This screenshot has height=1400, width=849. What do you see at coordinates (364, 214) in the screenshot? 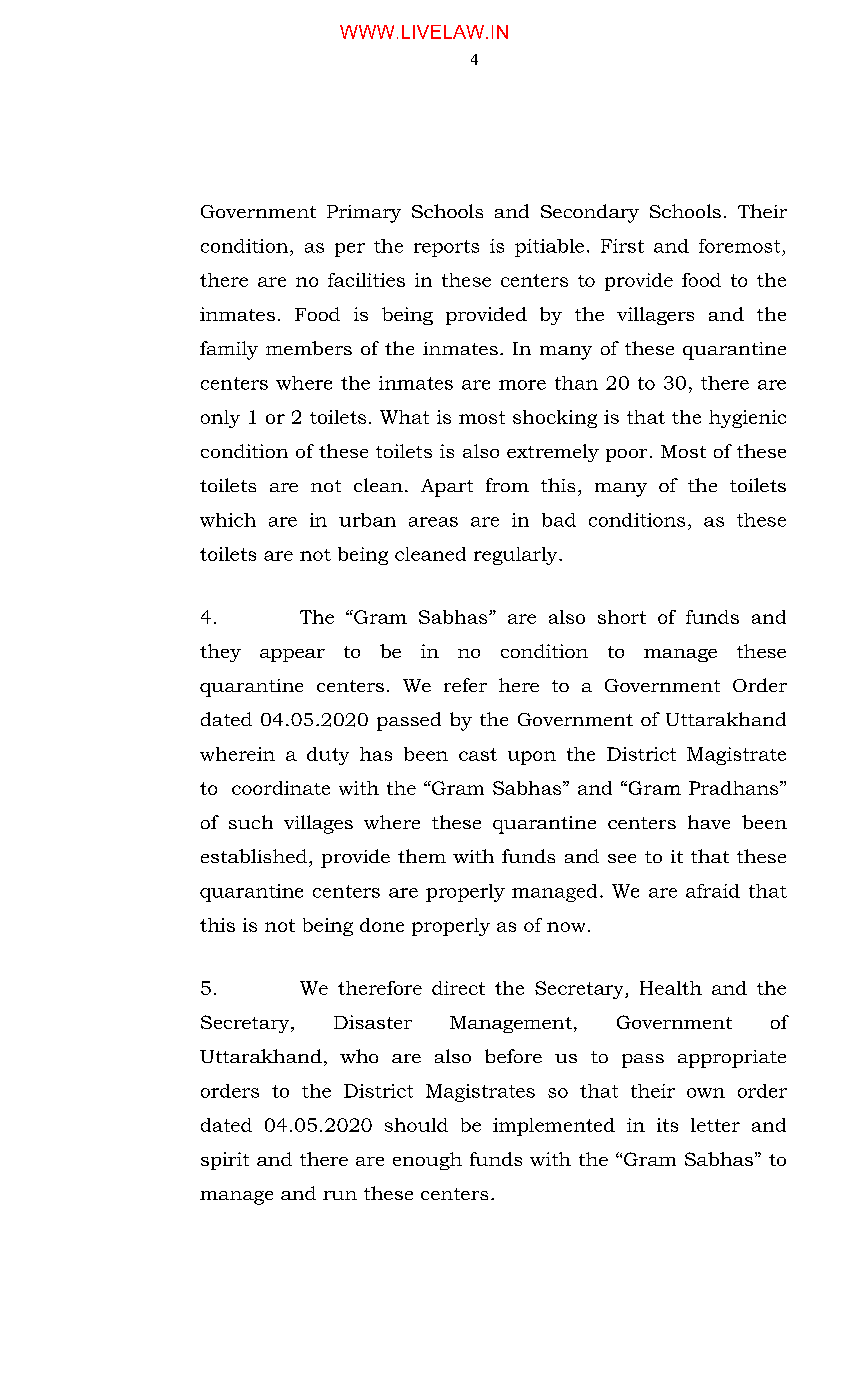
I see `Primary` at bounding box center [364, 214].
